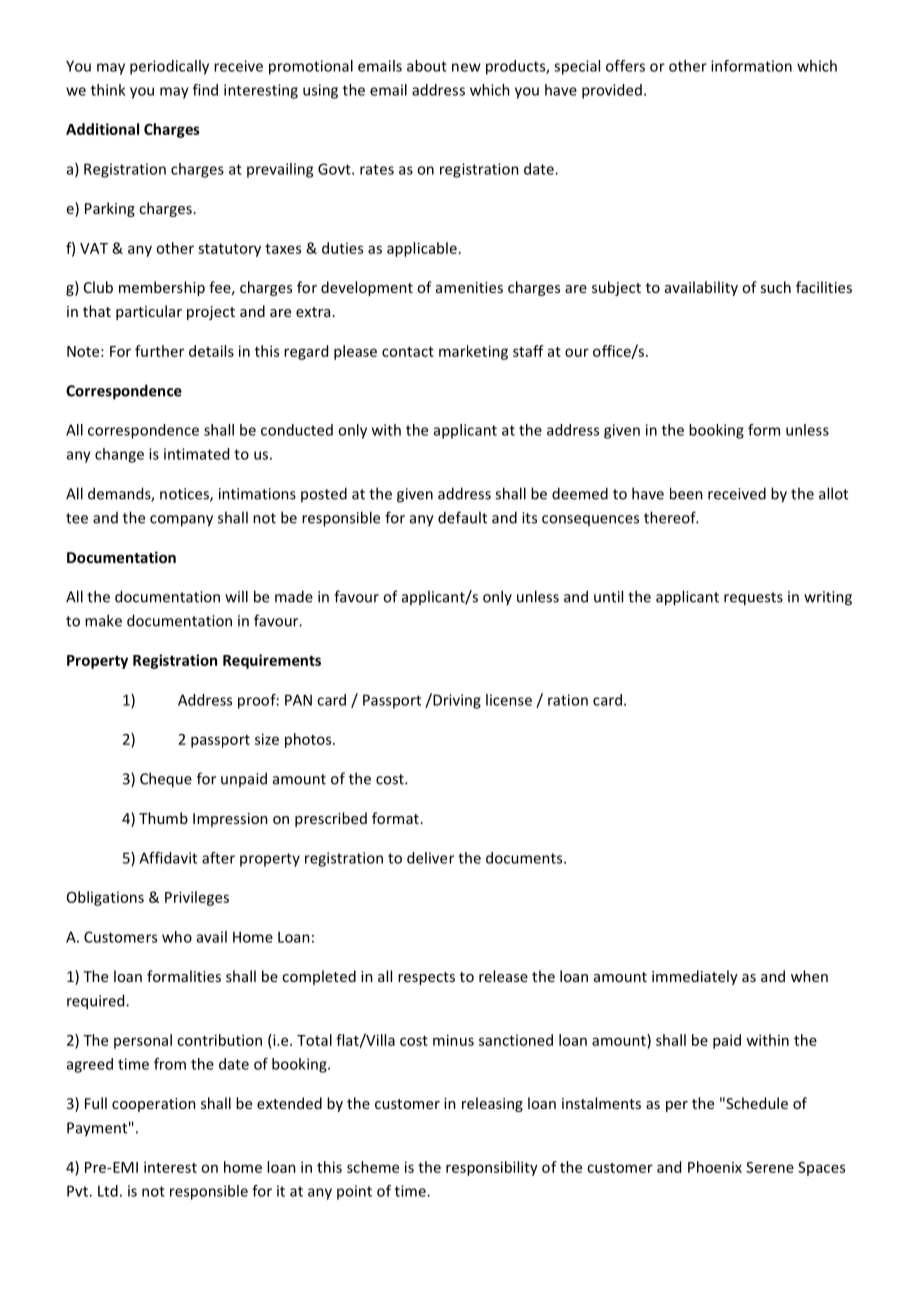 Image resolution: width=924 pixels, height=1308 pixels. Describe the element at coordinates (625, 66) in the screenshot. I see `offers` at that location.
